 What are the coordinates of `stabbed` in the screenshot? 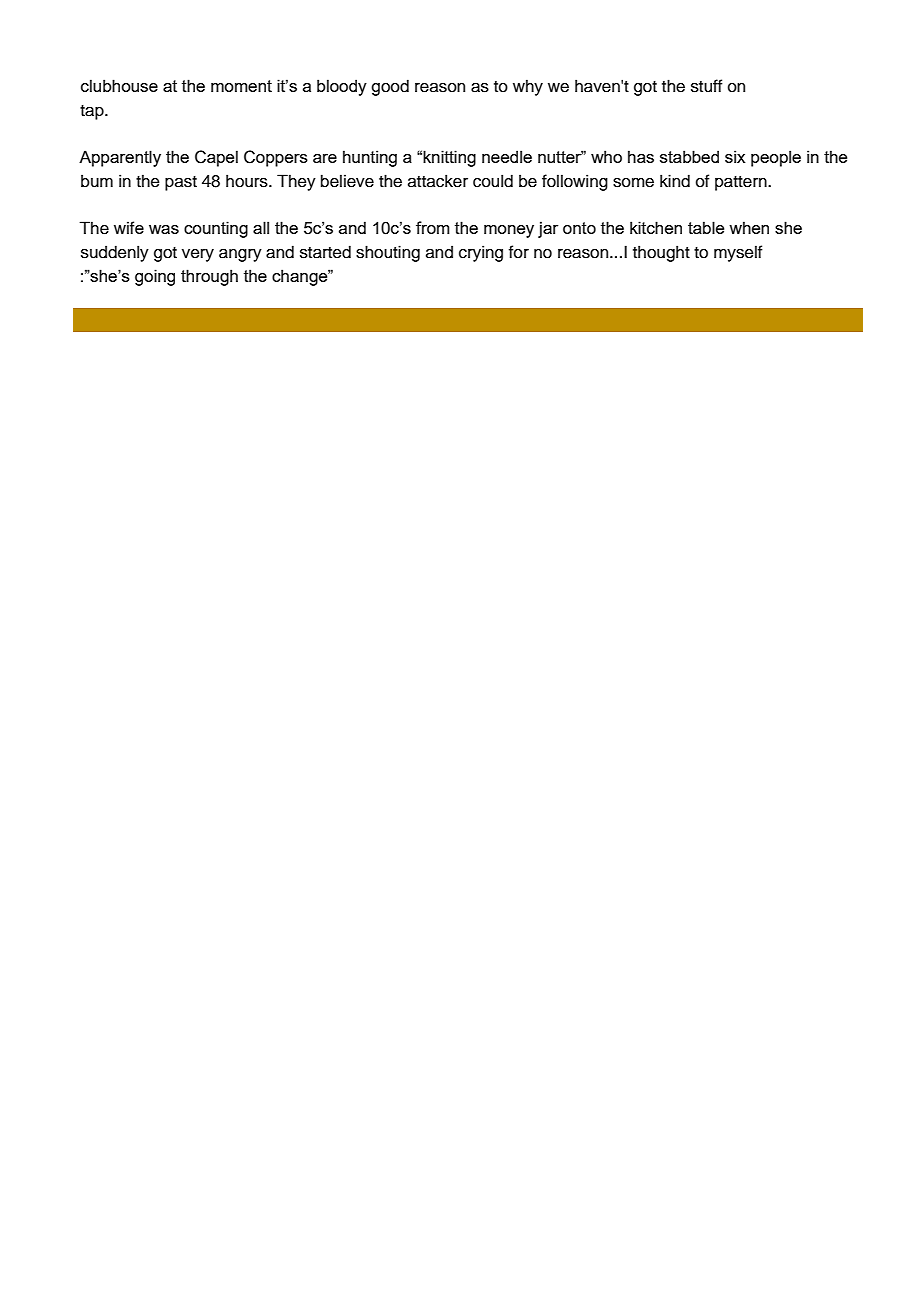 It's located at (689, 156).
